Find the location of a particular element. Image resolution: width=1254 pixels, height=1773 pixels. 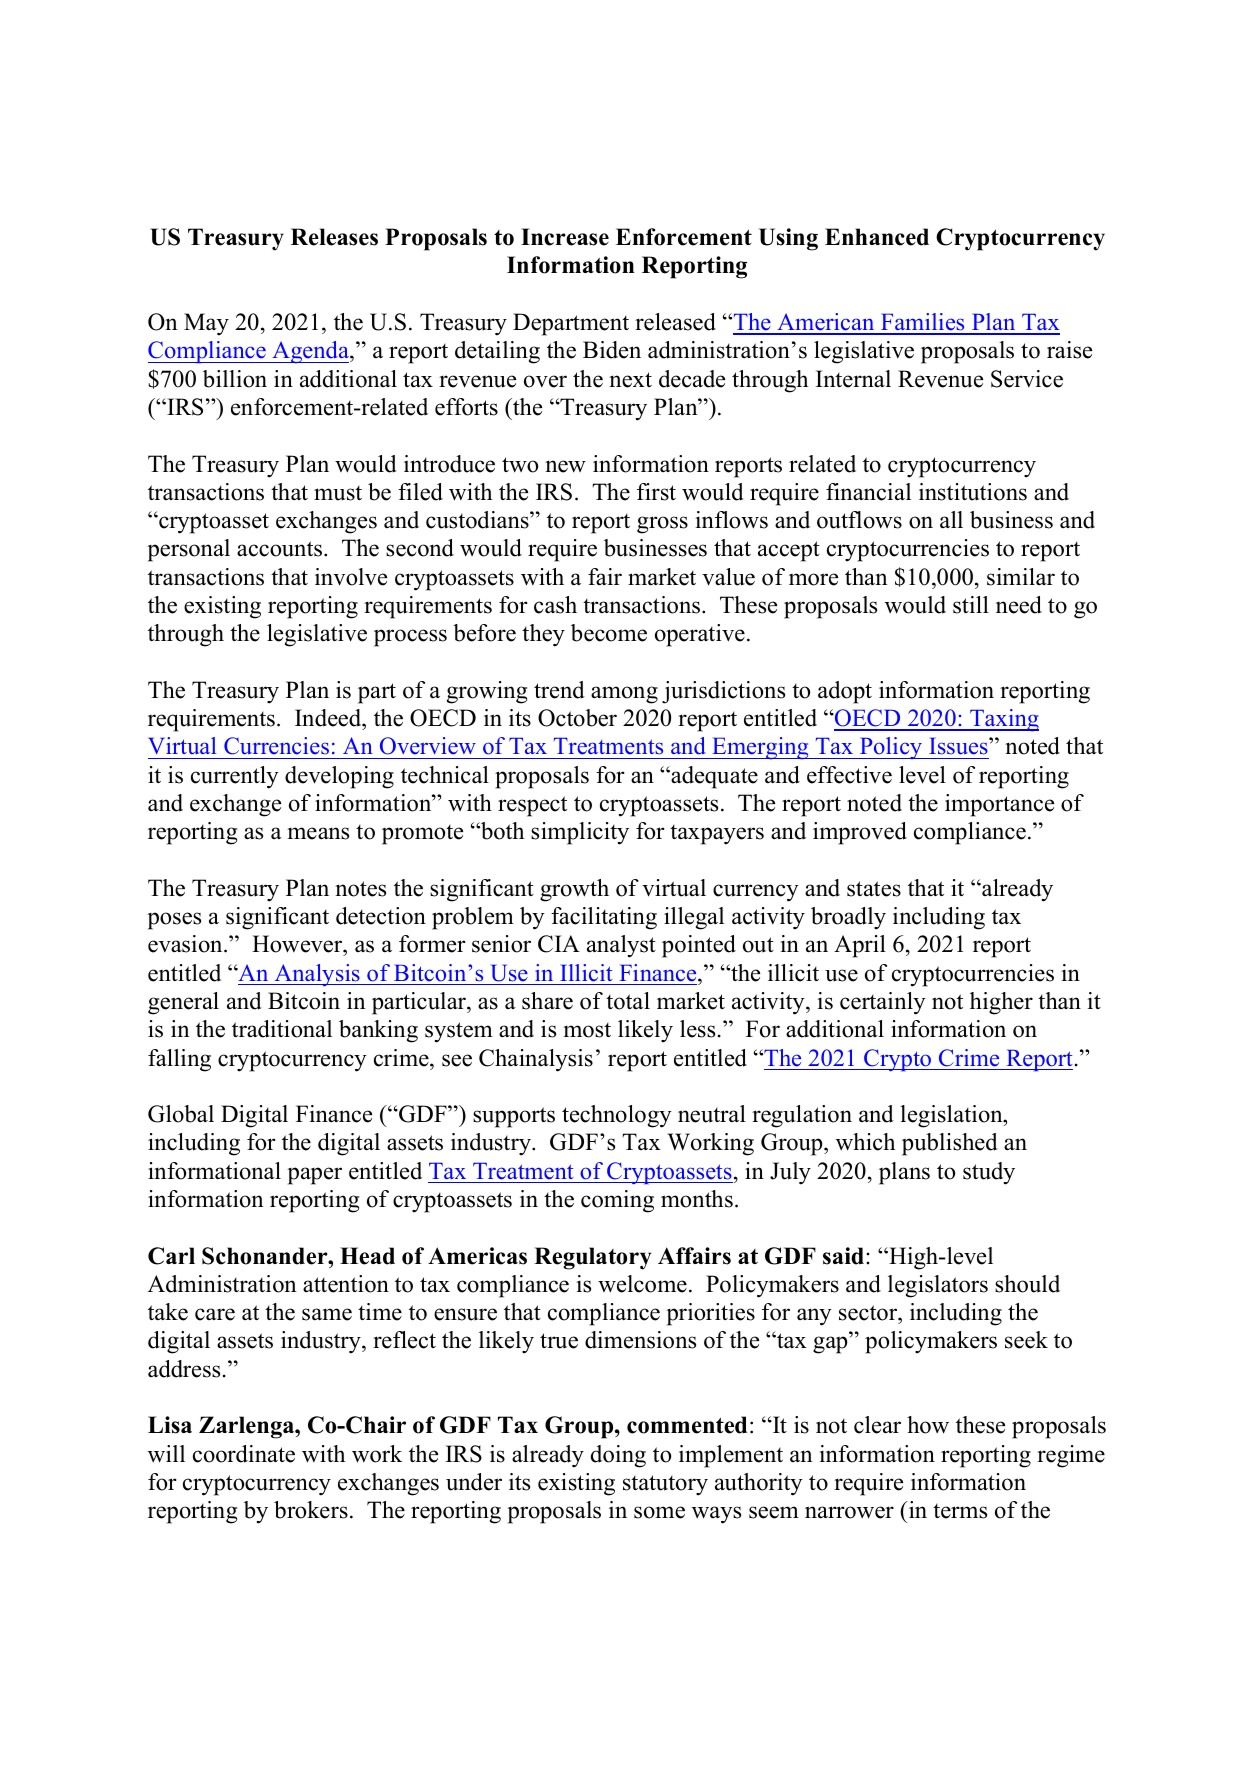

coordinate is located at coordinates (244, 1454).
